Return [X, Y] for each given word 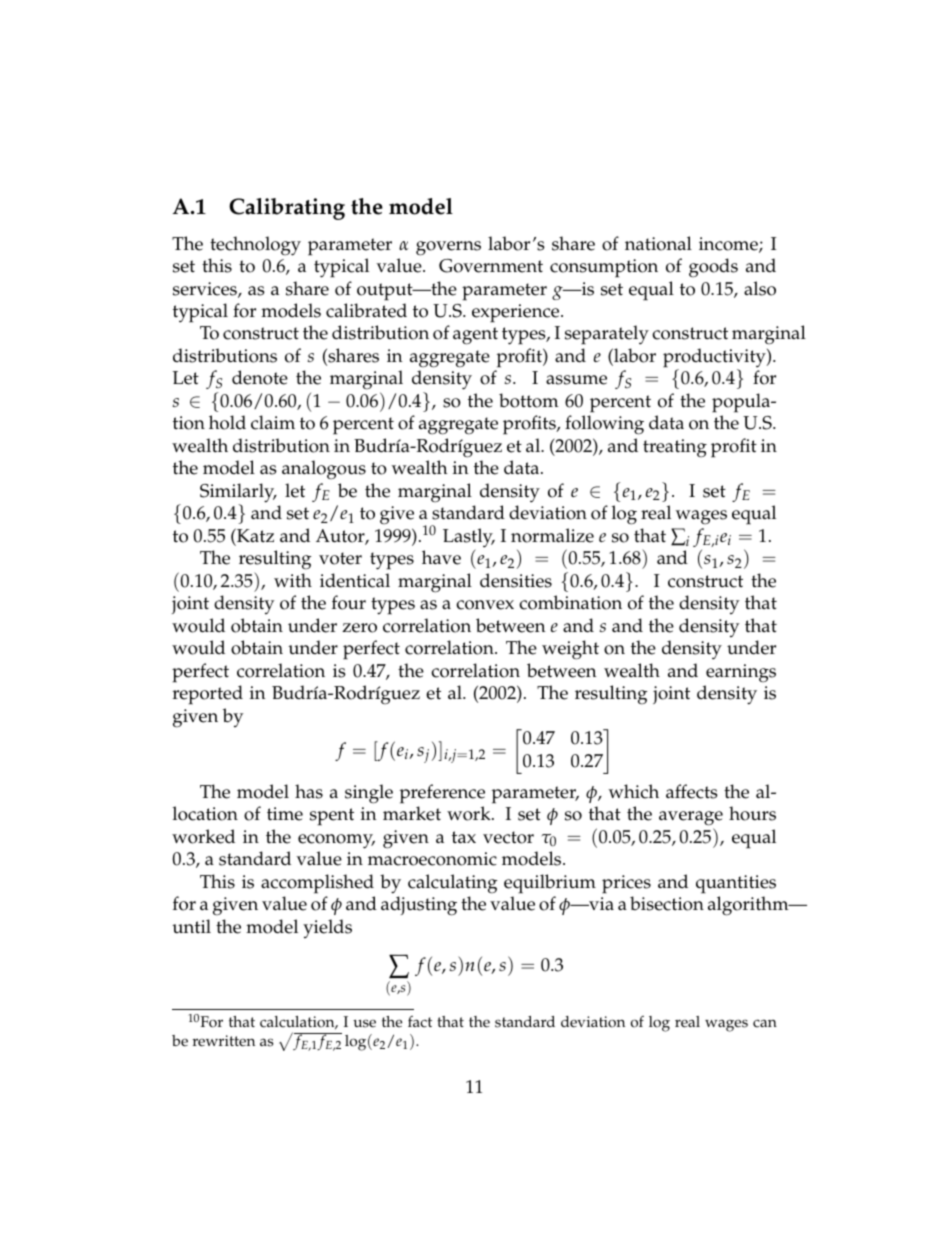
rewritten [224, 1041]
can [765, 1023]
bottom [529, 400]
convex [485, 605]
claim [273, 422]
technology [255, 246]
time [285, 814]
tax [464, 837]
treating [675, 448]
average [691, 818]
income [729, 245]
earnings [741, 673]
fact [420, 1022]
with [293, 580]
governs [448, 248]
